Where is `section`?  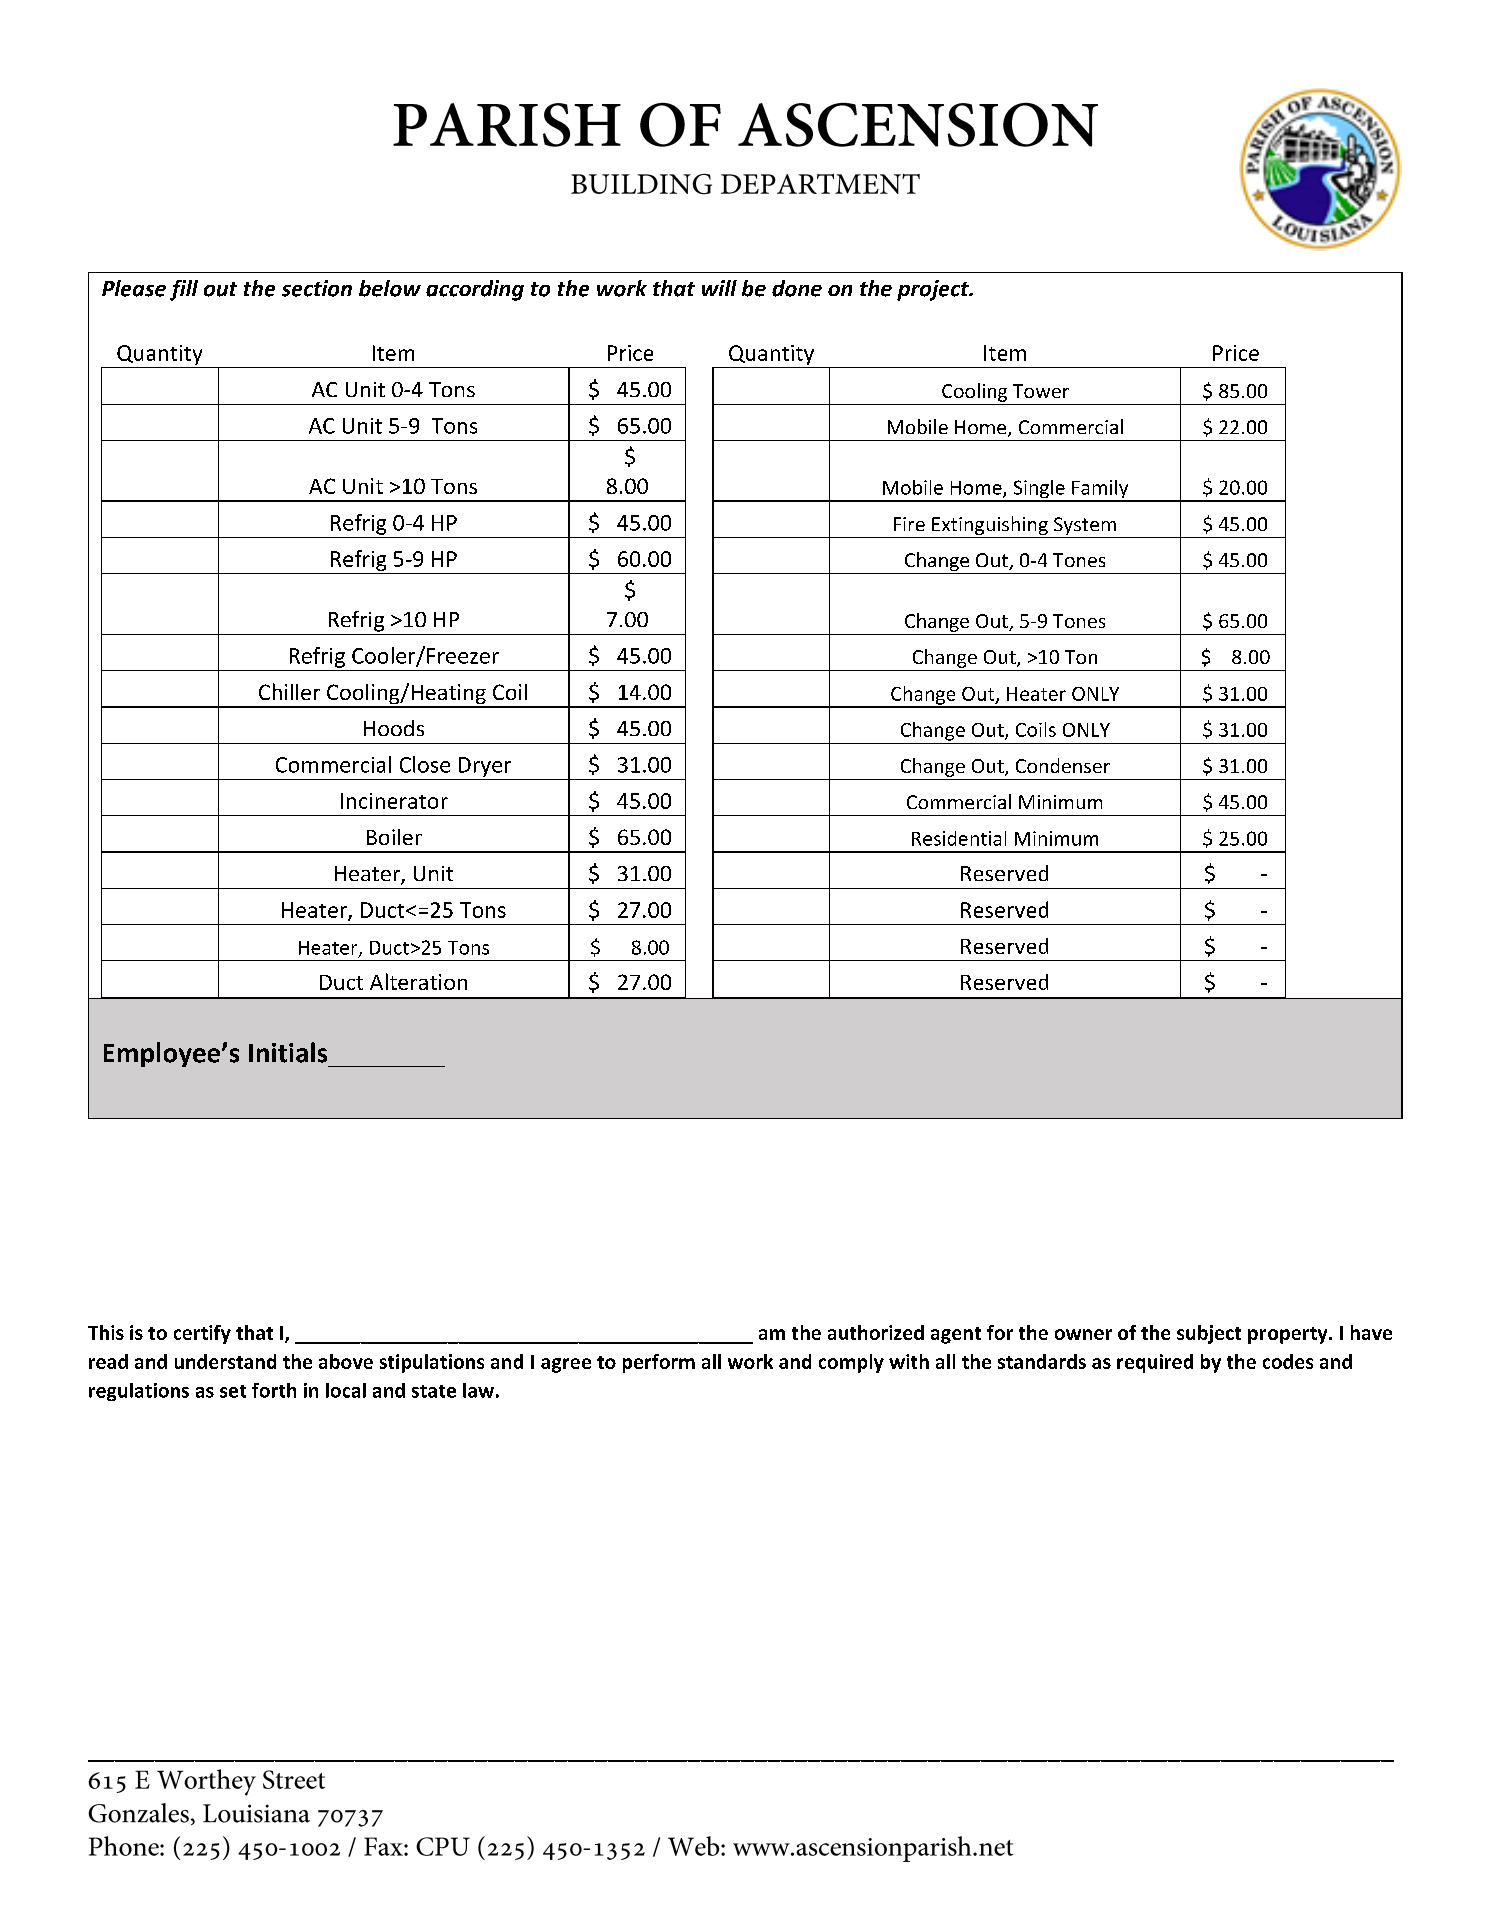 section is located at coordinates (317, 288).
